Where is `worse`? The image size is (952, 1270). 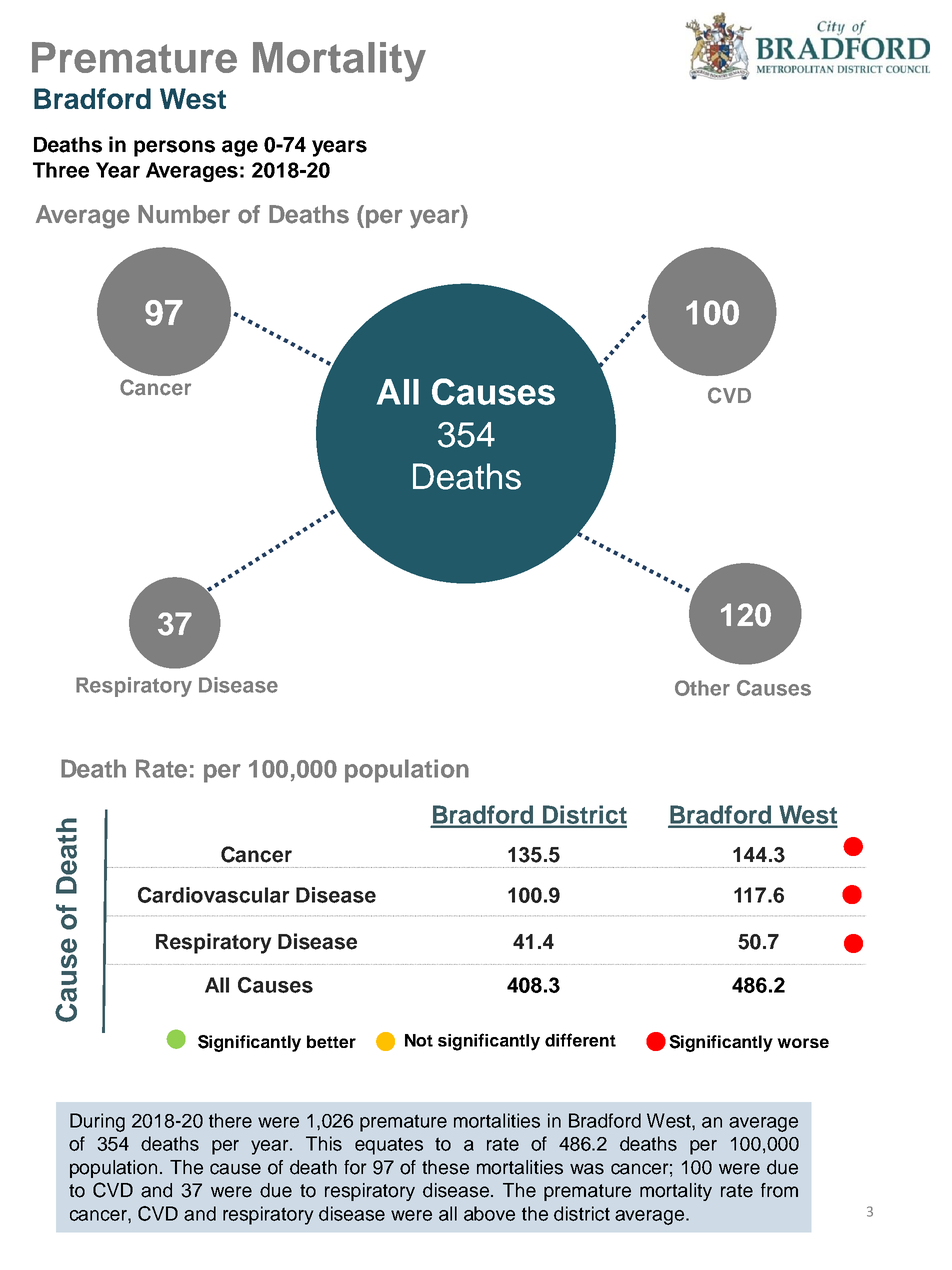
worse is located at coordinates (803, 1043).
